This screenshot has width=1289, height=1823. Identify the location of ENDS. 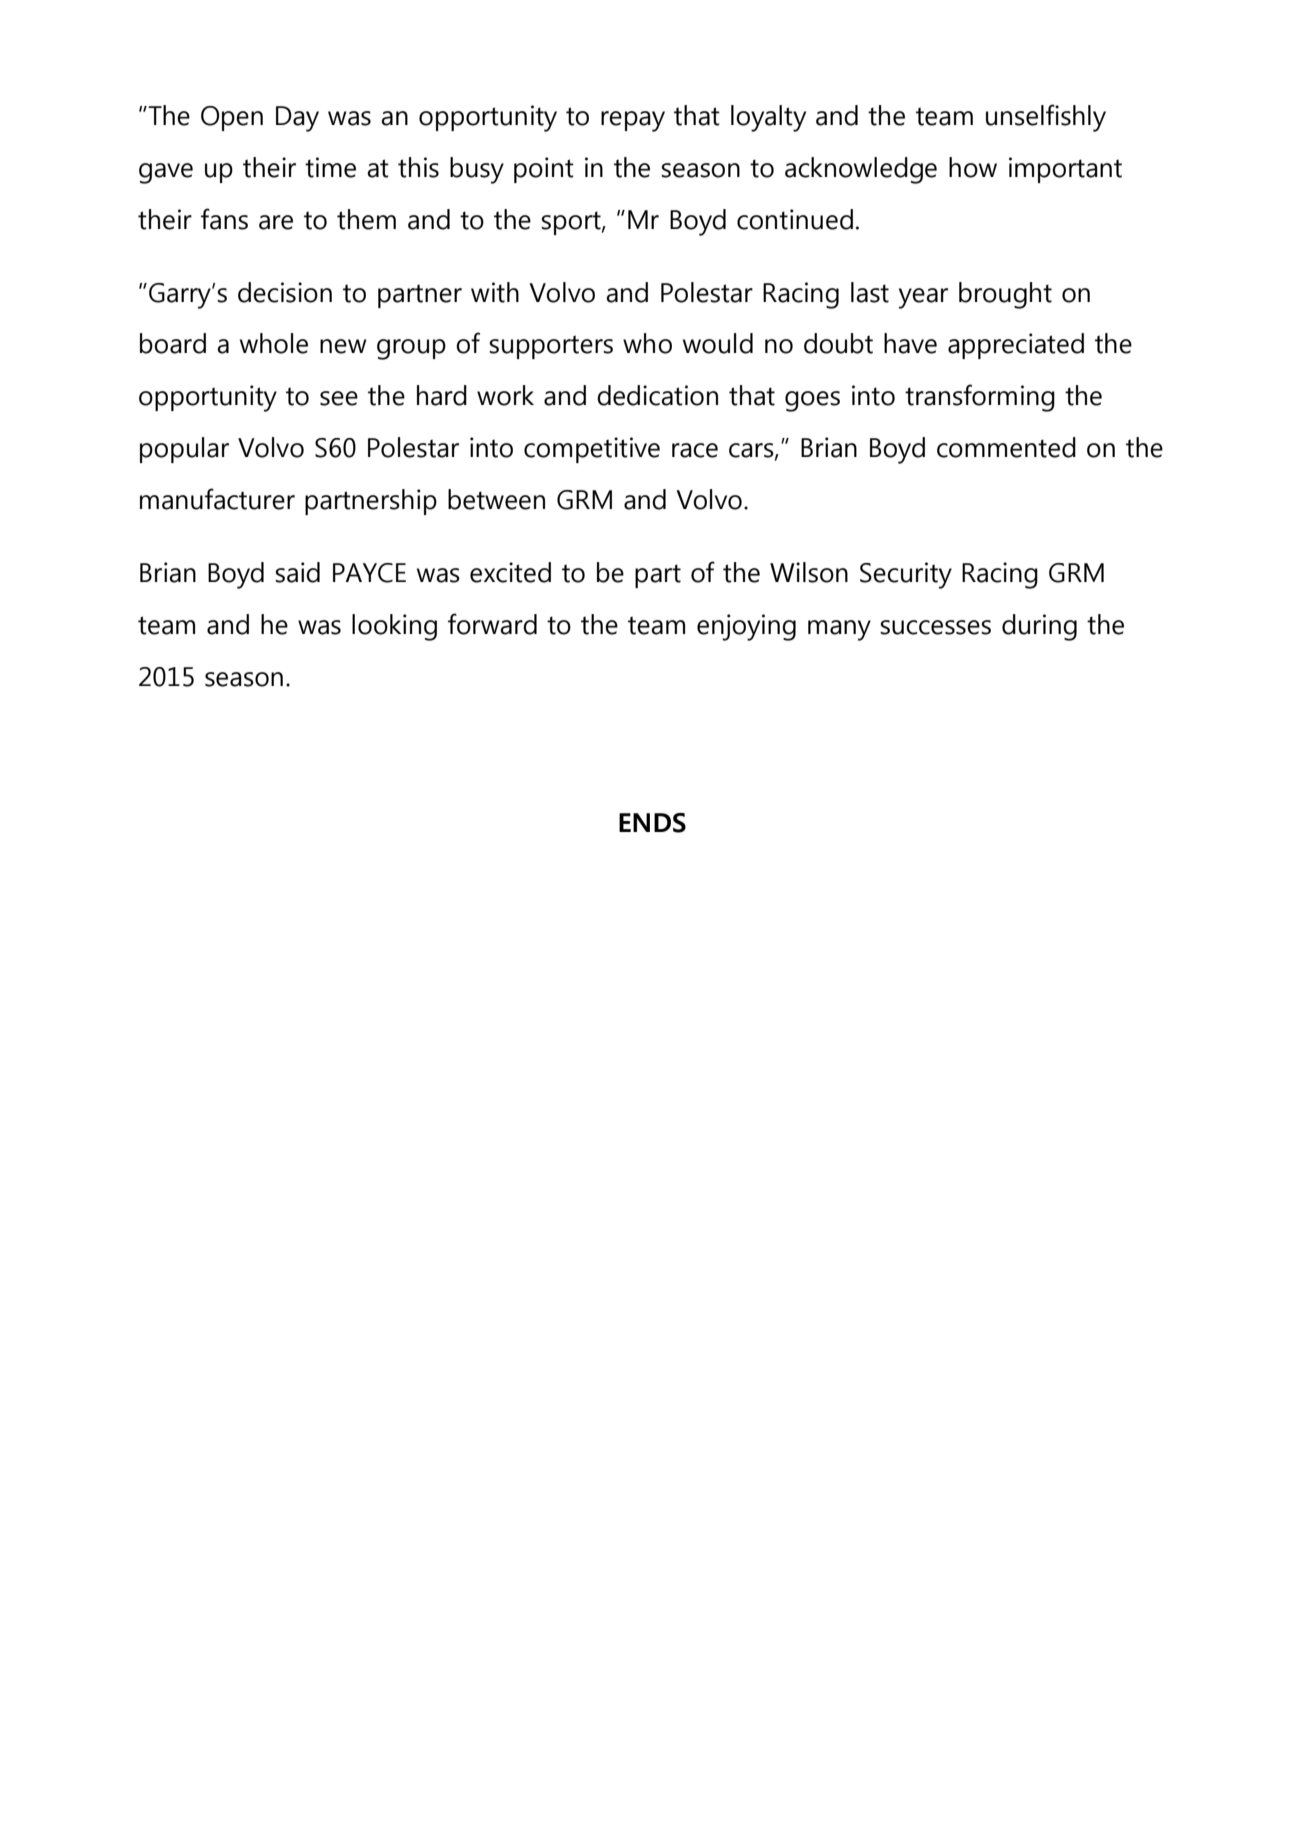
(652, 823).
